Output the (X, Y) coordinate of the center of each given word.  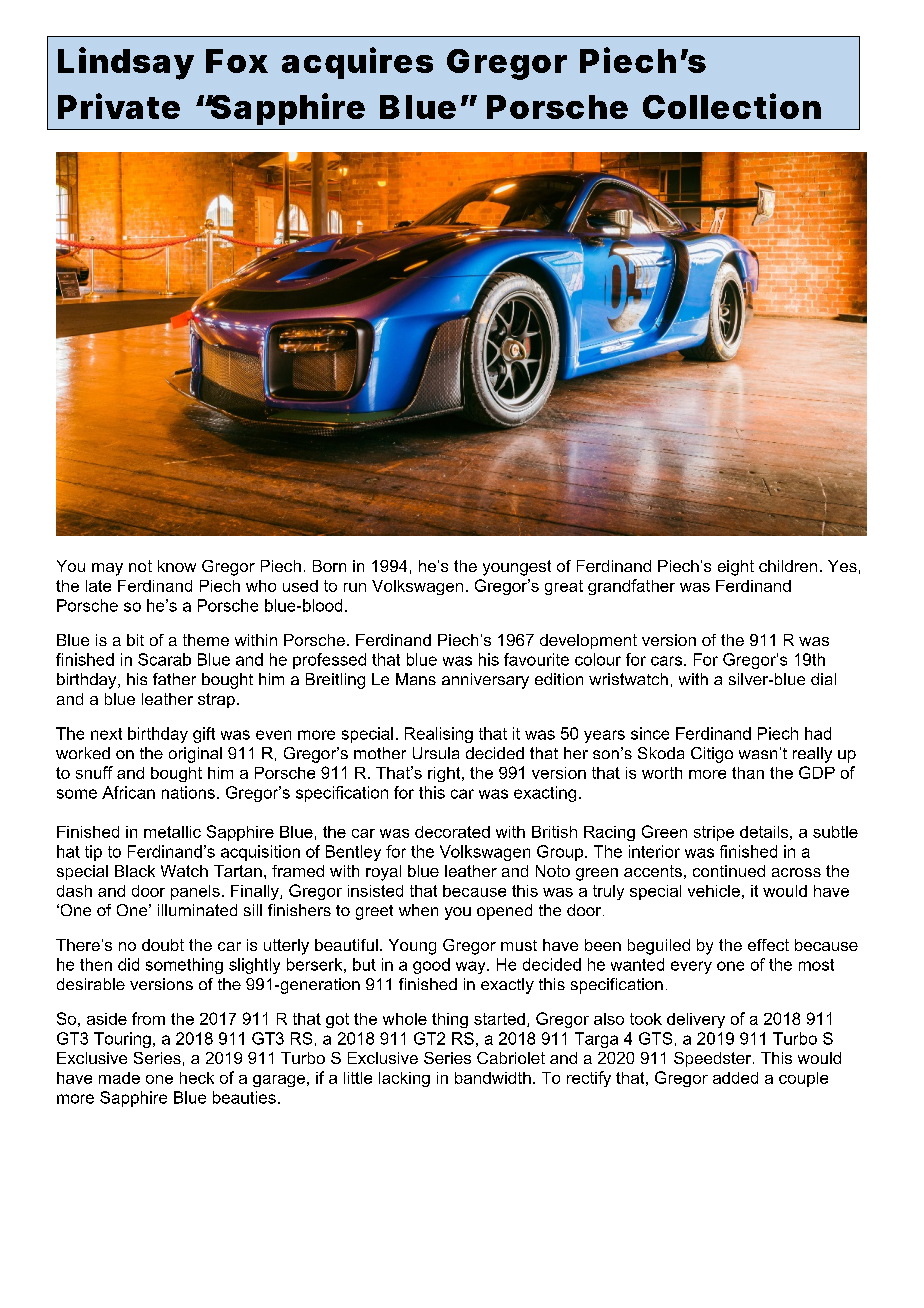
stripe (714, 833)
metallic (172, 832)
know (177, 566)
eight (736, 568)
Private (119, 106)
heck (197, 1078)
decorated (452, 832)
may (107, 569)
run (355, 587)
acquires (357, 63)
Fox (236, 61)
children (788, 566)
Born (329, 566)
